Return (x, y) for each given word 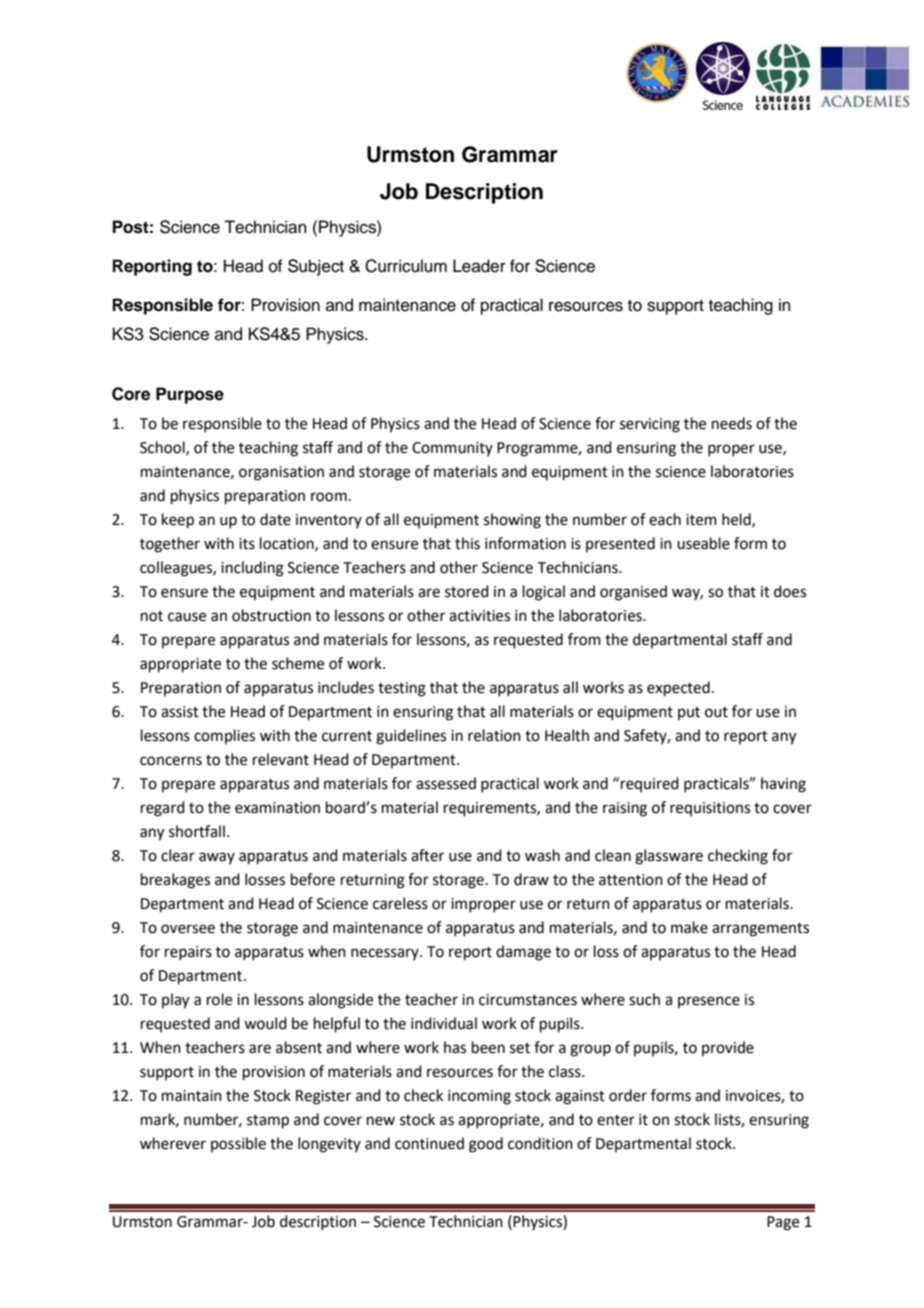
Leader (479, 266)
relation (494, 735)
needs (732, 423)
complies (224, 736)
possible (238, 1144)
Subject (316, 267)
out (716, 712)
